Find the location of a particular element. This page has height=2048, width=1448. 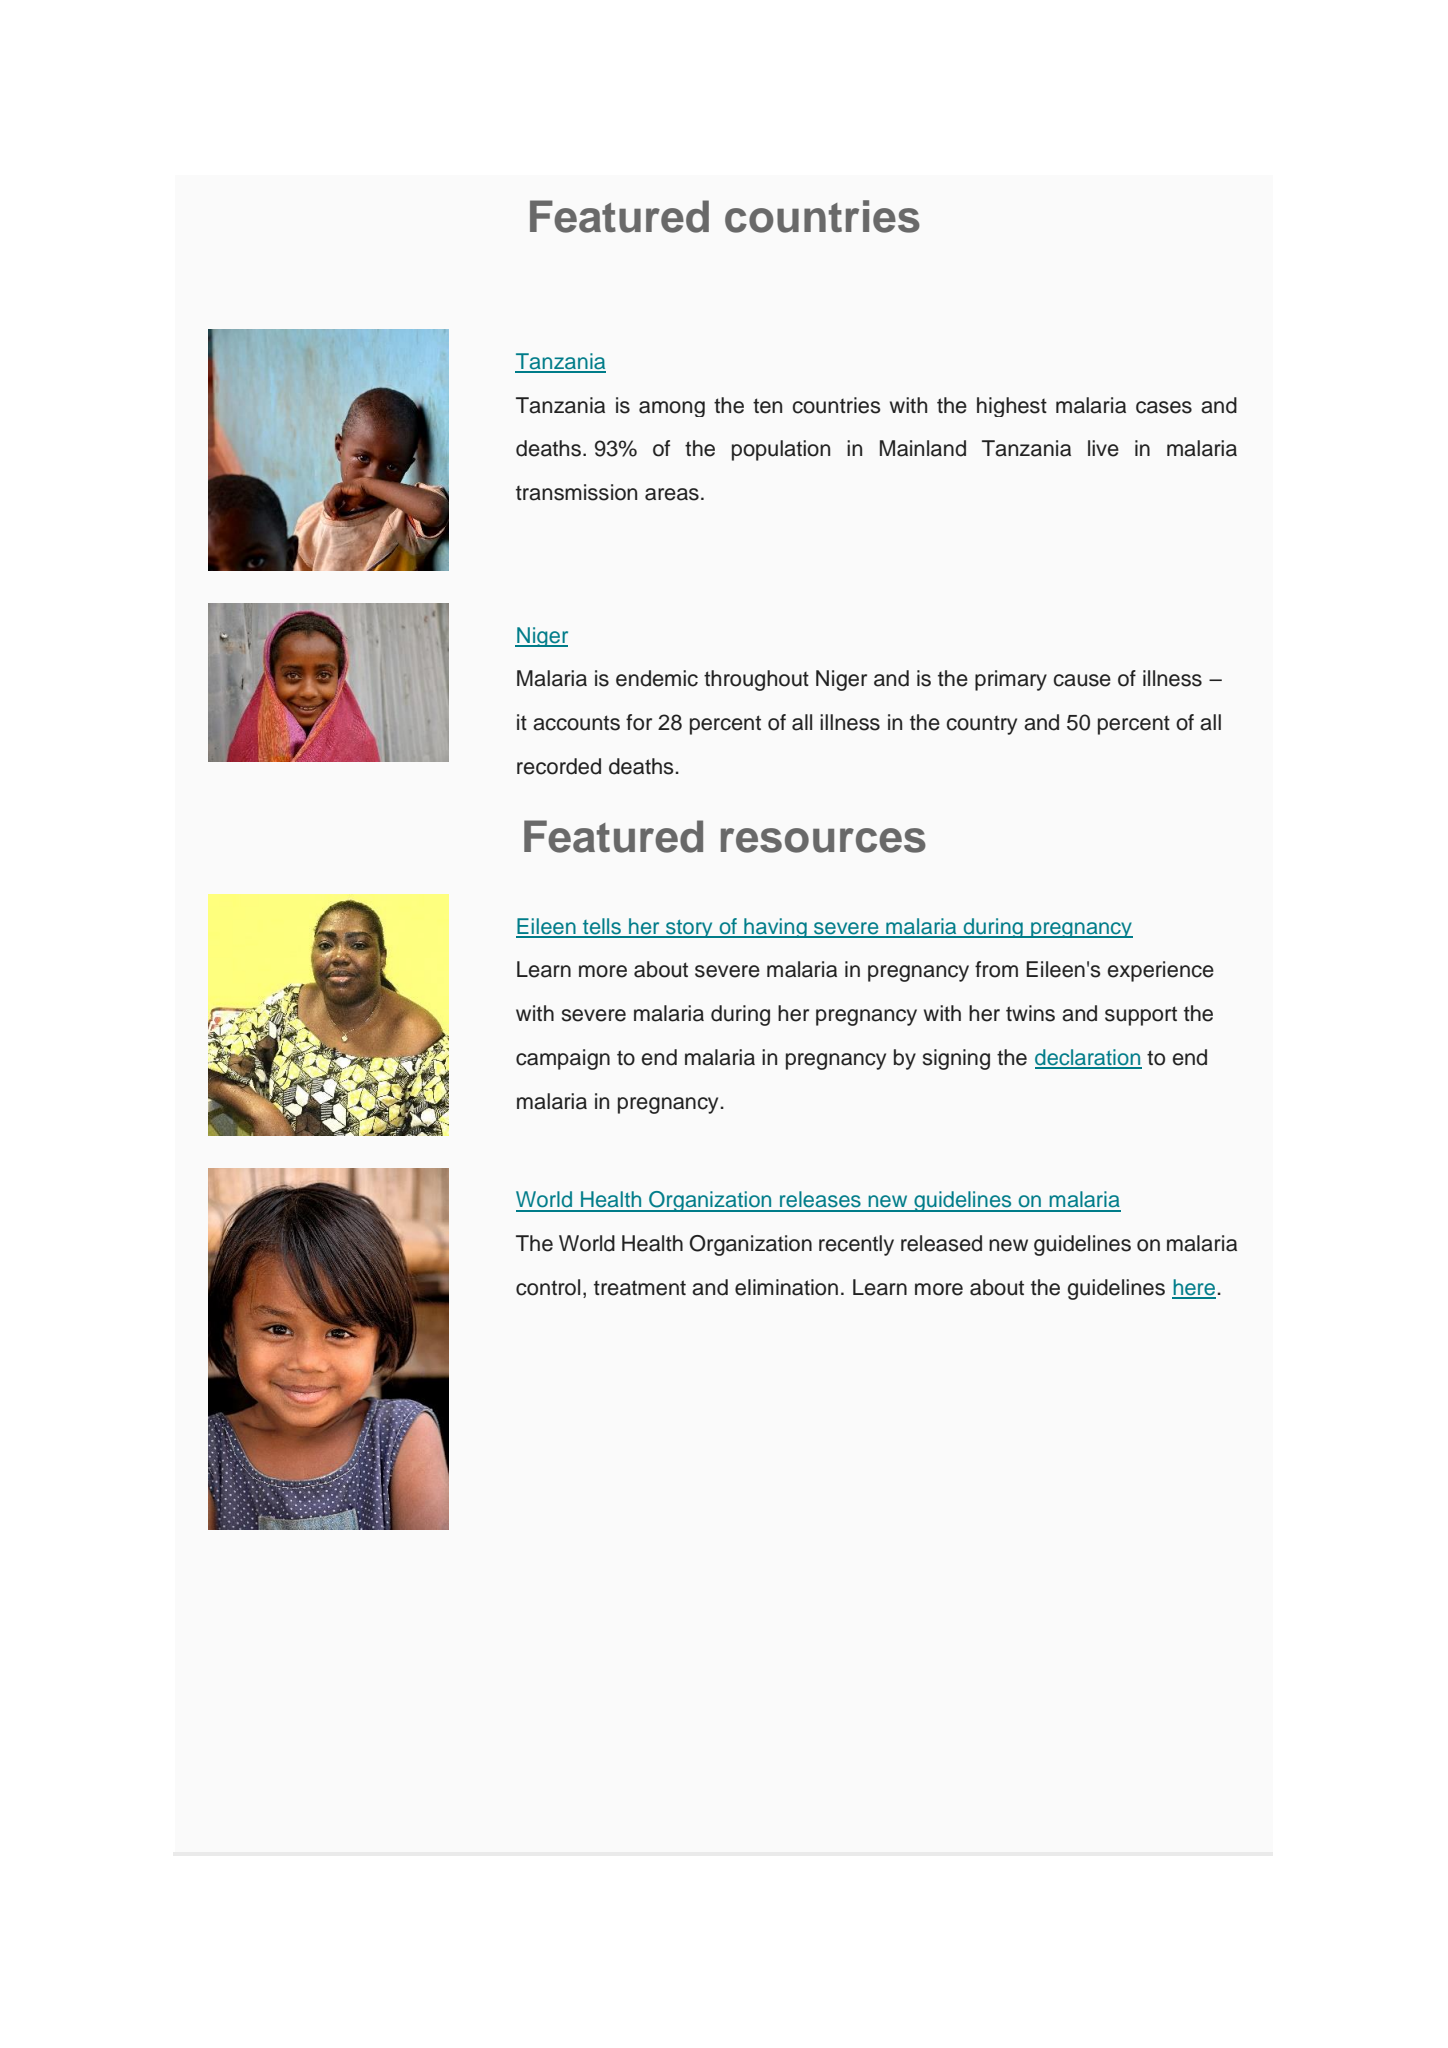

here is located at coordinates (1194, 1288).
